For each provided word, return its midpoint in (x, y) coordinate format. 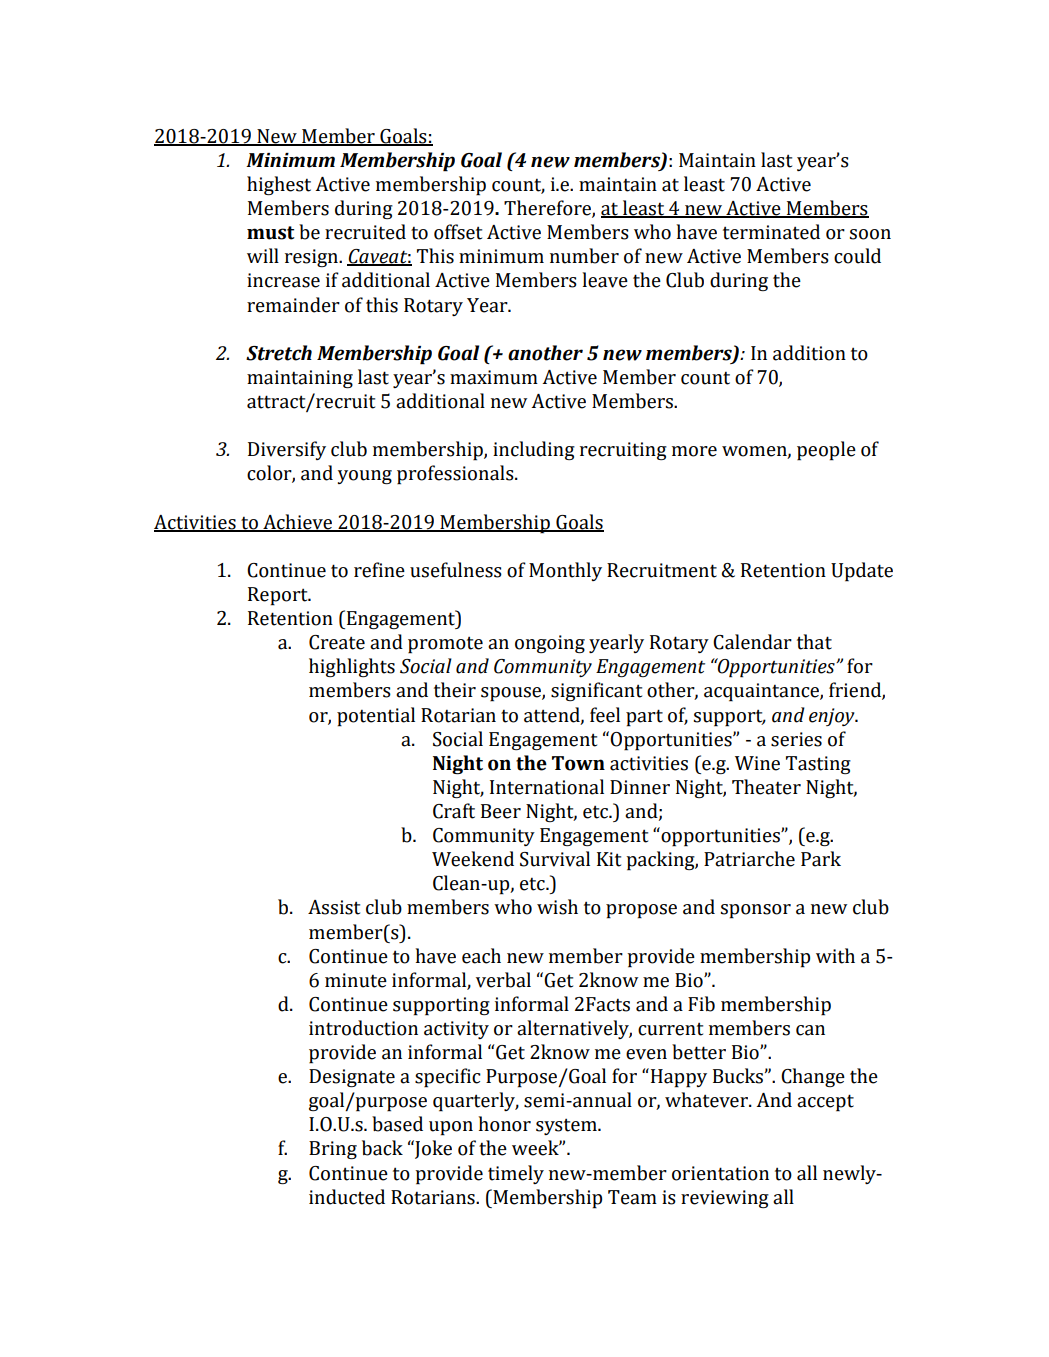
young (365, 477)
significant (596, 691)
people (826, 451)
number (584, 256)
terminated (771, 232)
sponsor (756, 911)
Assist (334, 907)
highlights (352, 667)
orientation (720, 1173)
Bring (333, 1150)
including (534, 450)
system (567, 1126)
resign (312, 258)
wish (557, 907)
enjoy (833, 717)
